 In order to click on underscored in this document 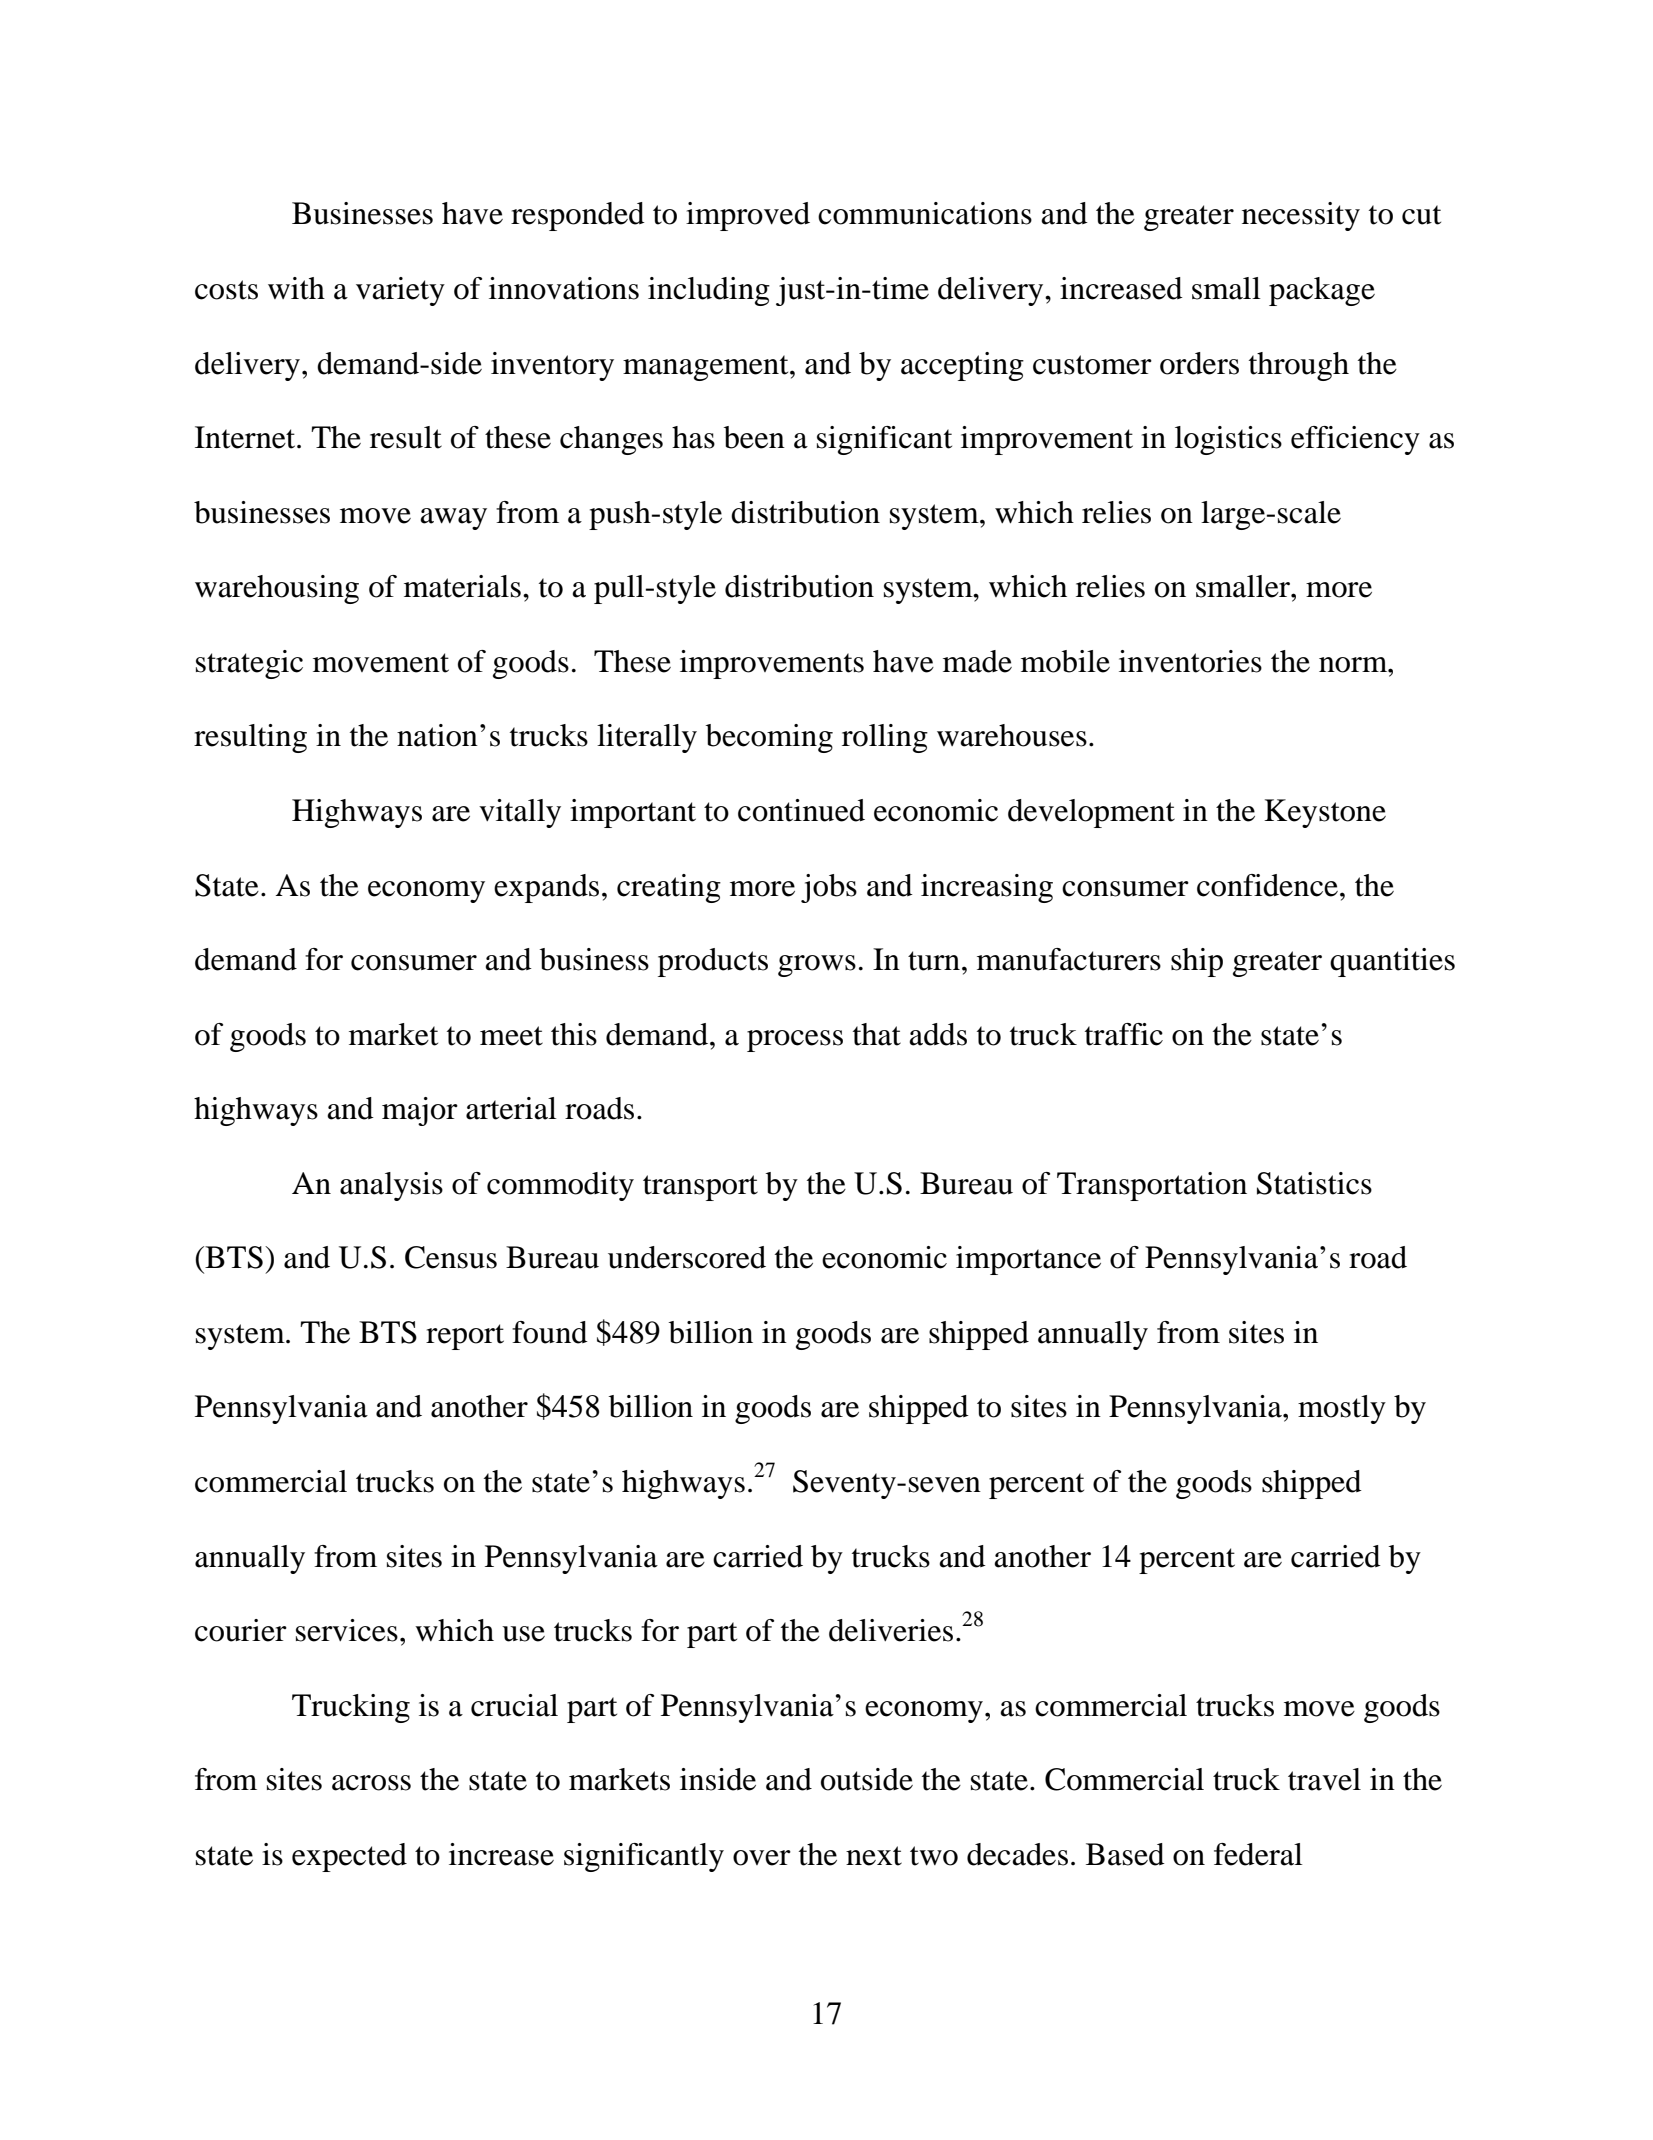, I will do `click(687, 1257)`.
